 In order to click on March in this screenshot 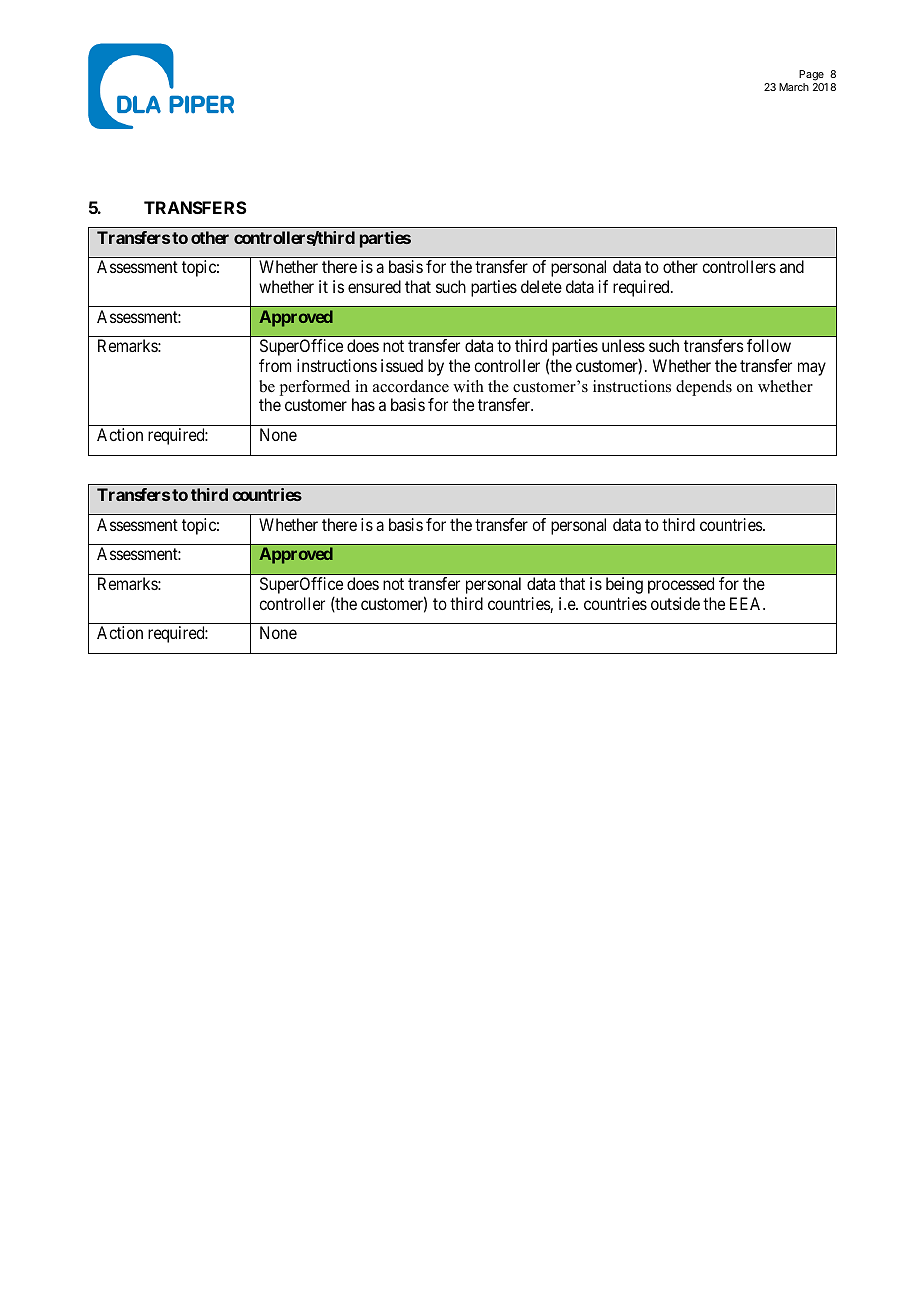, I will do `click(794, 87)`.
